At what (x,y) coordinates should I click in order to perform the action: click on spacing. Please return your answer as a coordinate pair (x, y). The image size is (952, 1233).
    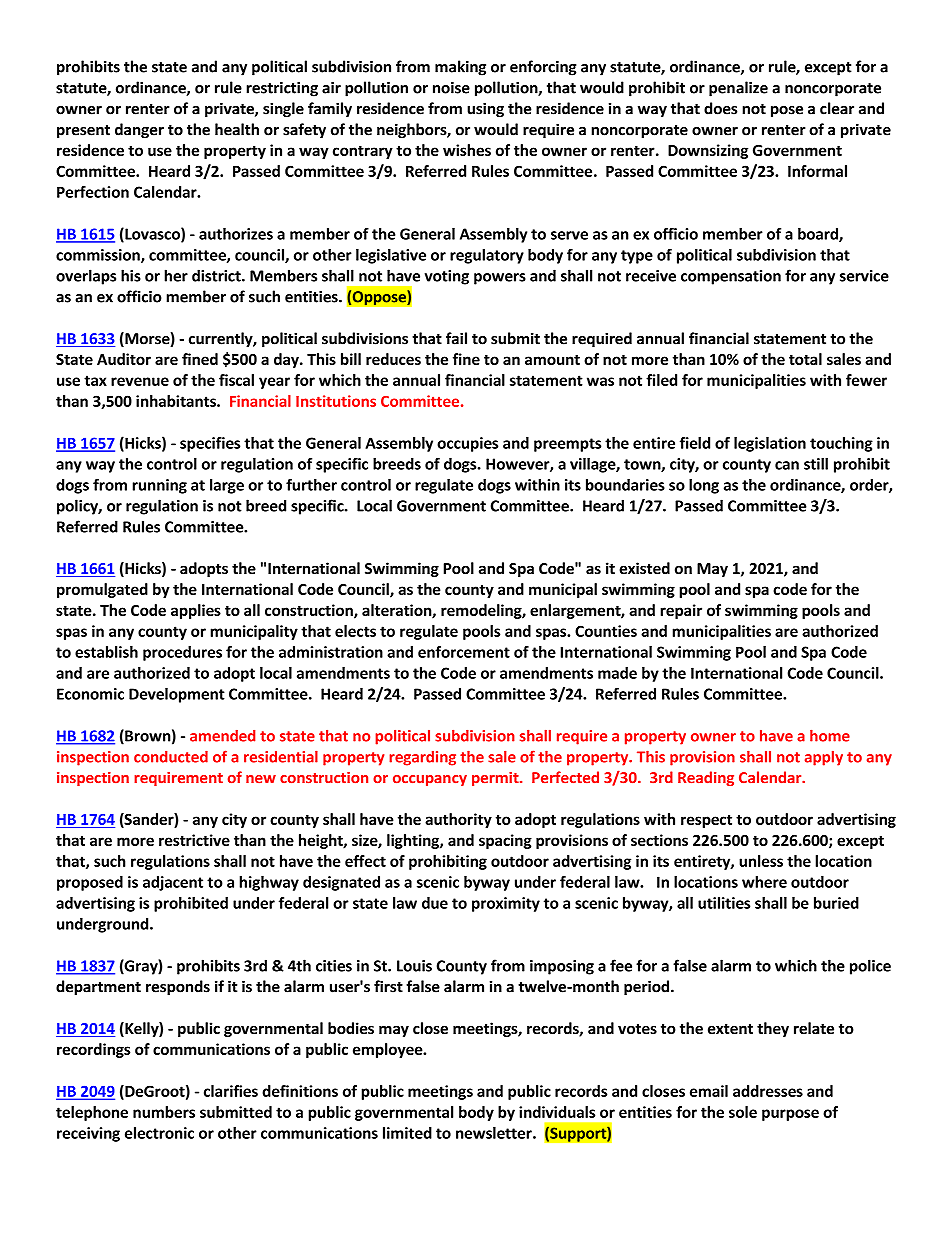
    Looking at the image, I should click on (505, 841).
